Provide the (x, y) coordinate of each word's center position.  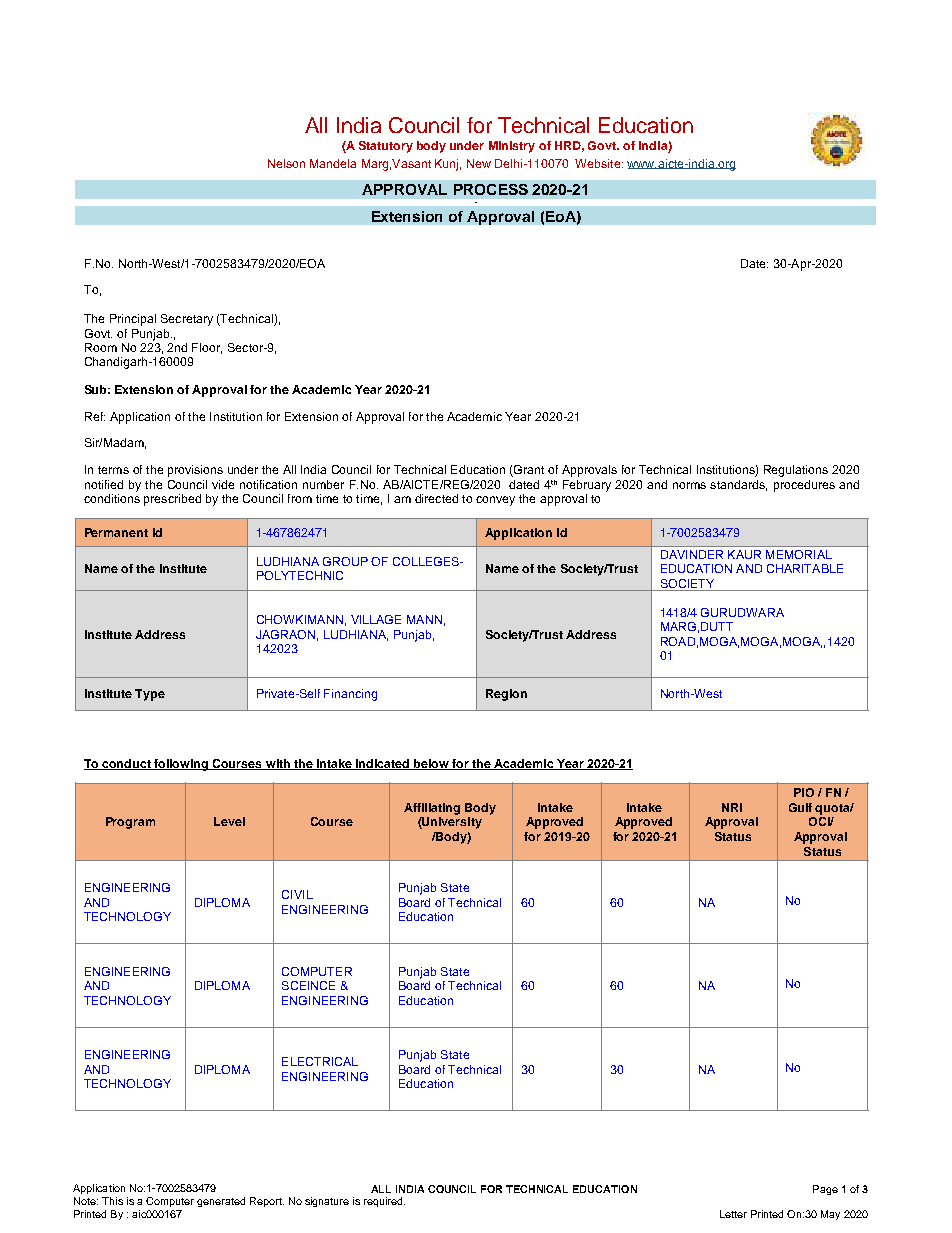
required (384, 1202)
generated (221, 1202)
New (479, 163)
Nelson (286, 163)
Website (599, 163)
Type (150, 695)
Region (506, 695)
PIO (804, 792)
